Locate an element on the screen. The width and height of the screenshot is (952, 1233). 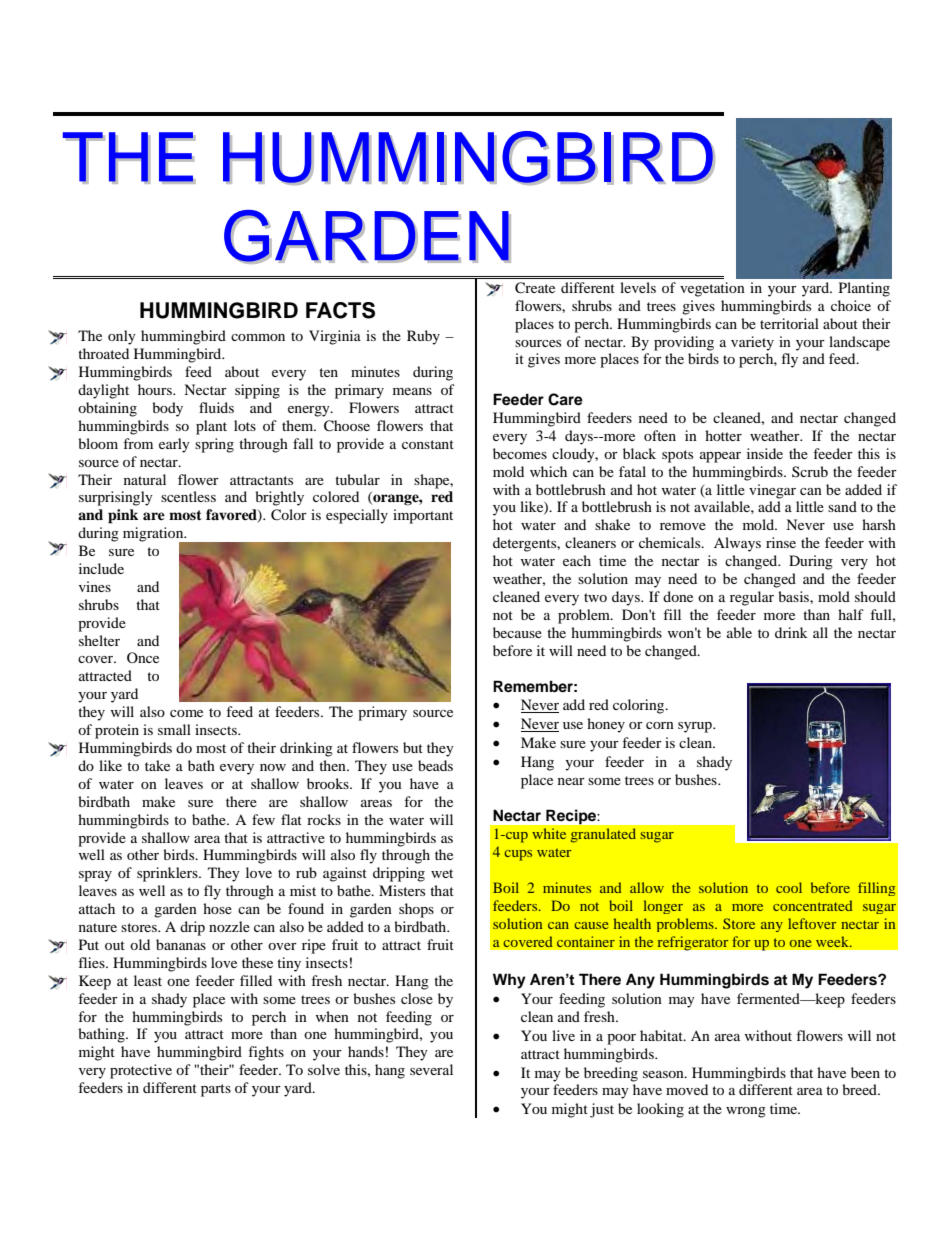
territorial is located at coordinates (789, 323).
